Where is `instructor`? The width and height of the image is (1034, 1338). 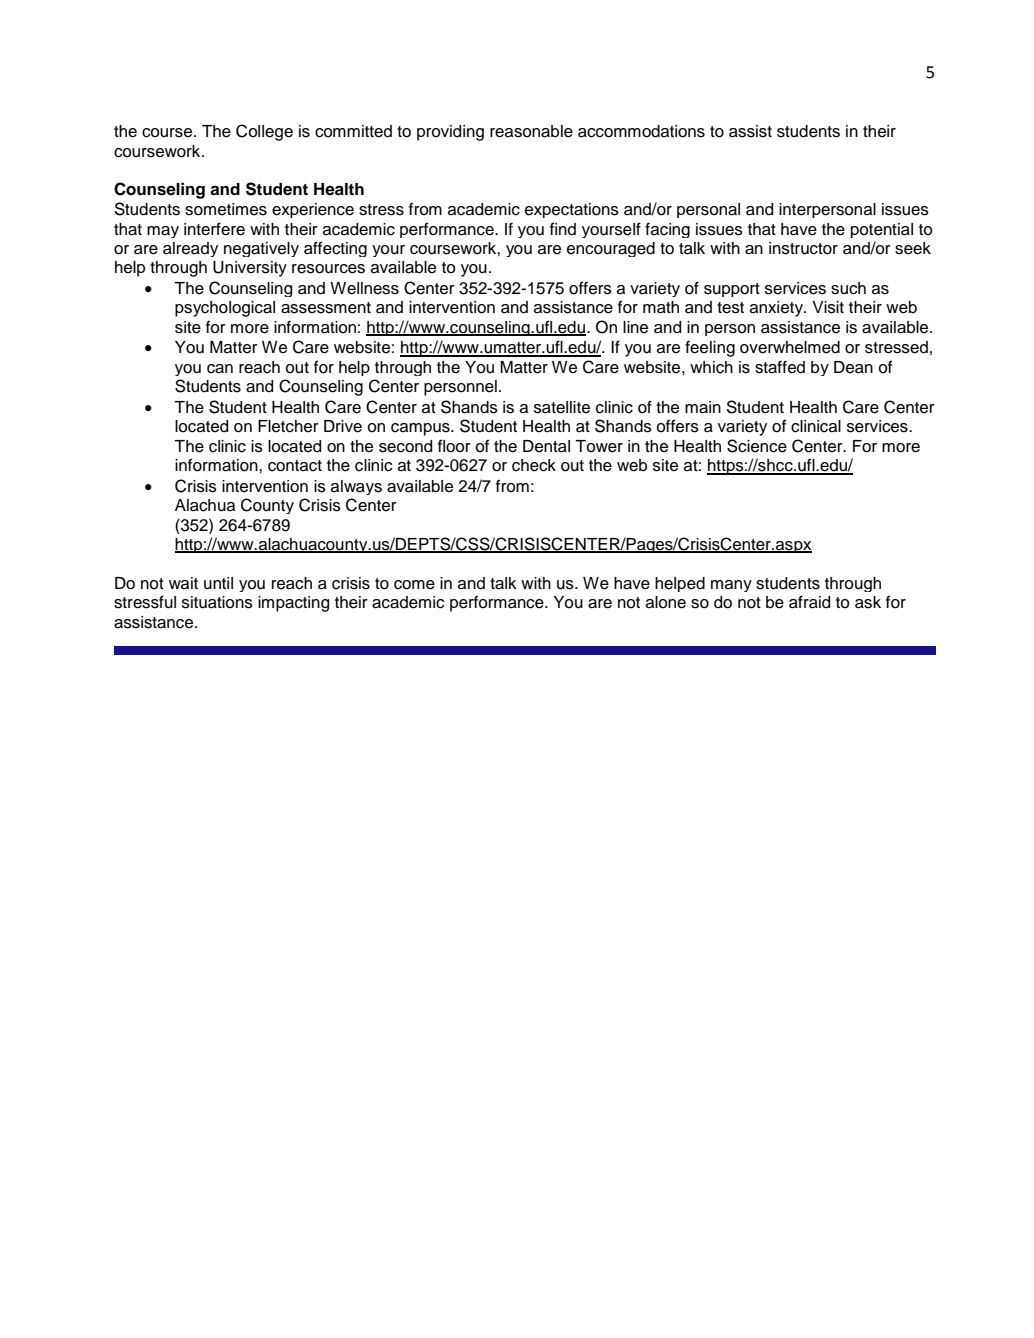 instructor is located at coordinates (803, 248).
